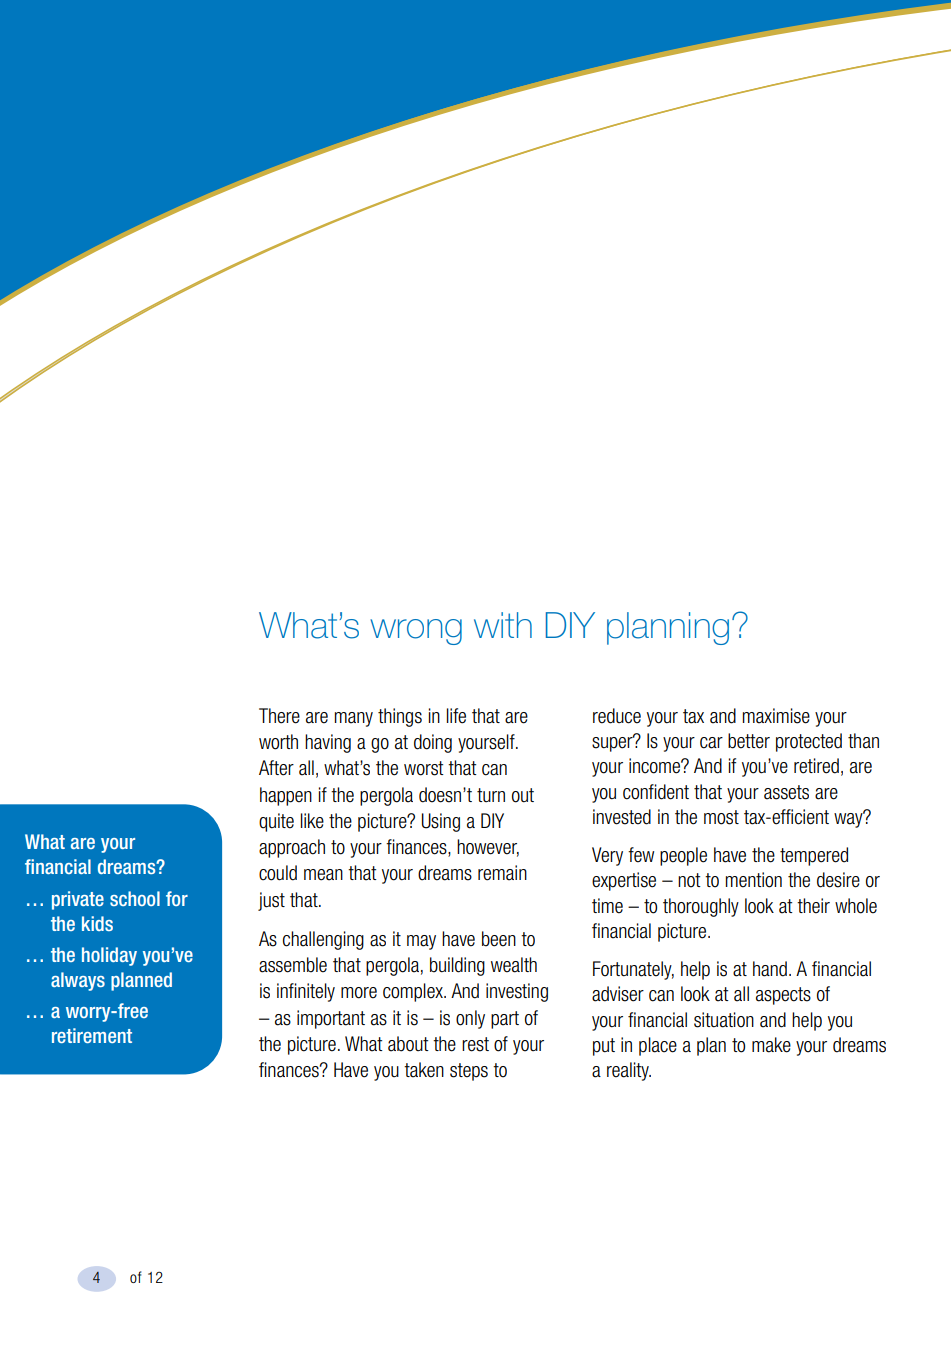 The image size is (951, 1347). I want to click on building, so click(457, 966).
